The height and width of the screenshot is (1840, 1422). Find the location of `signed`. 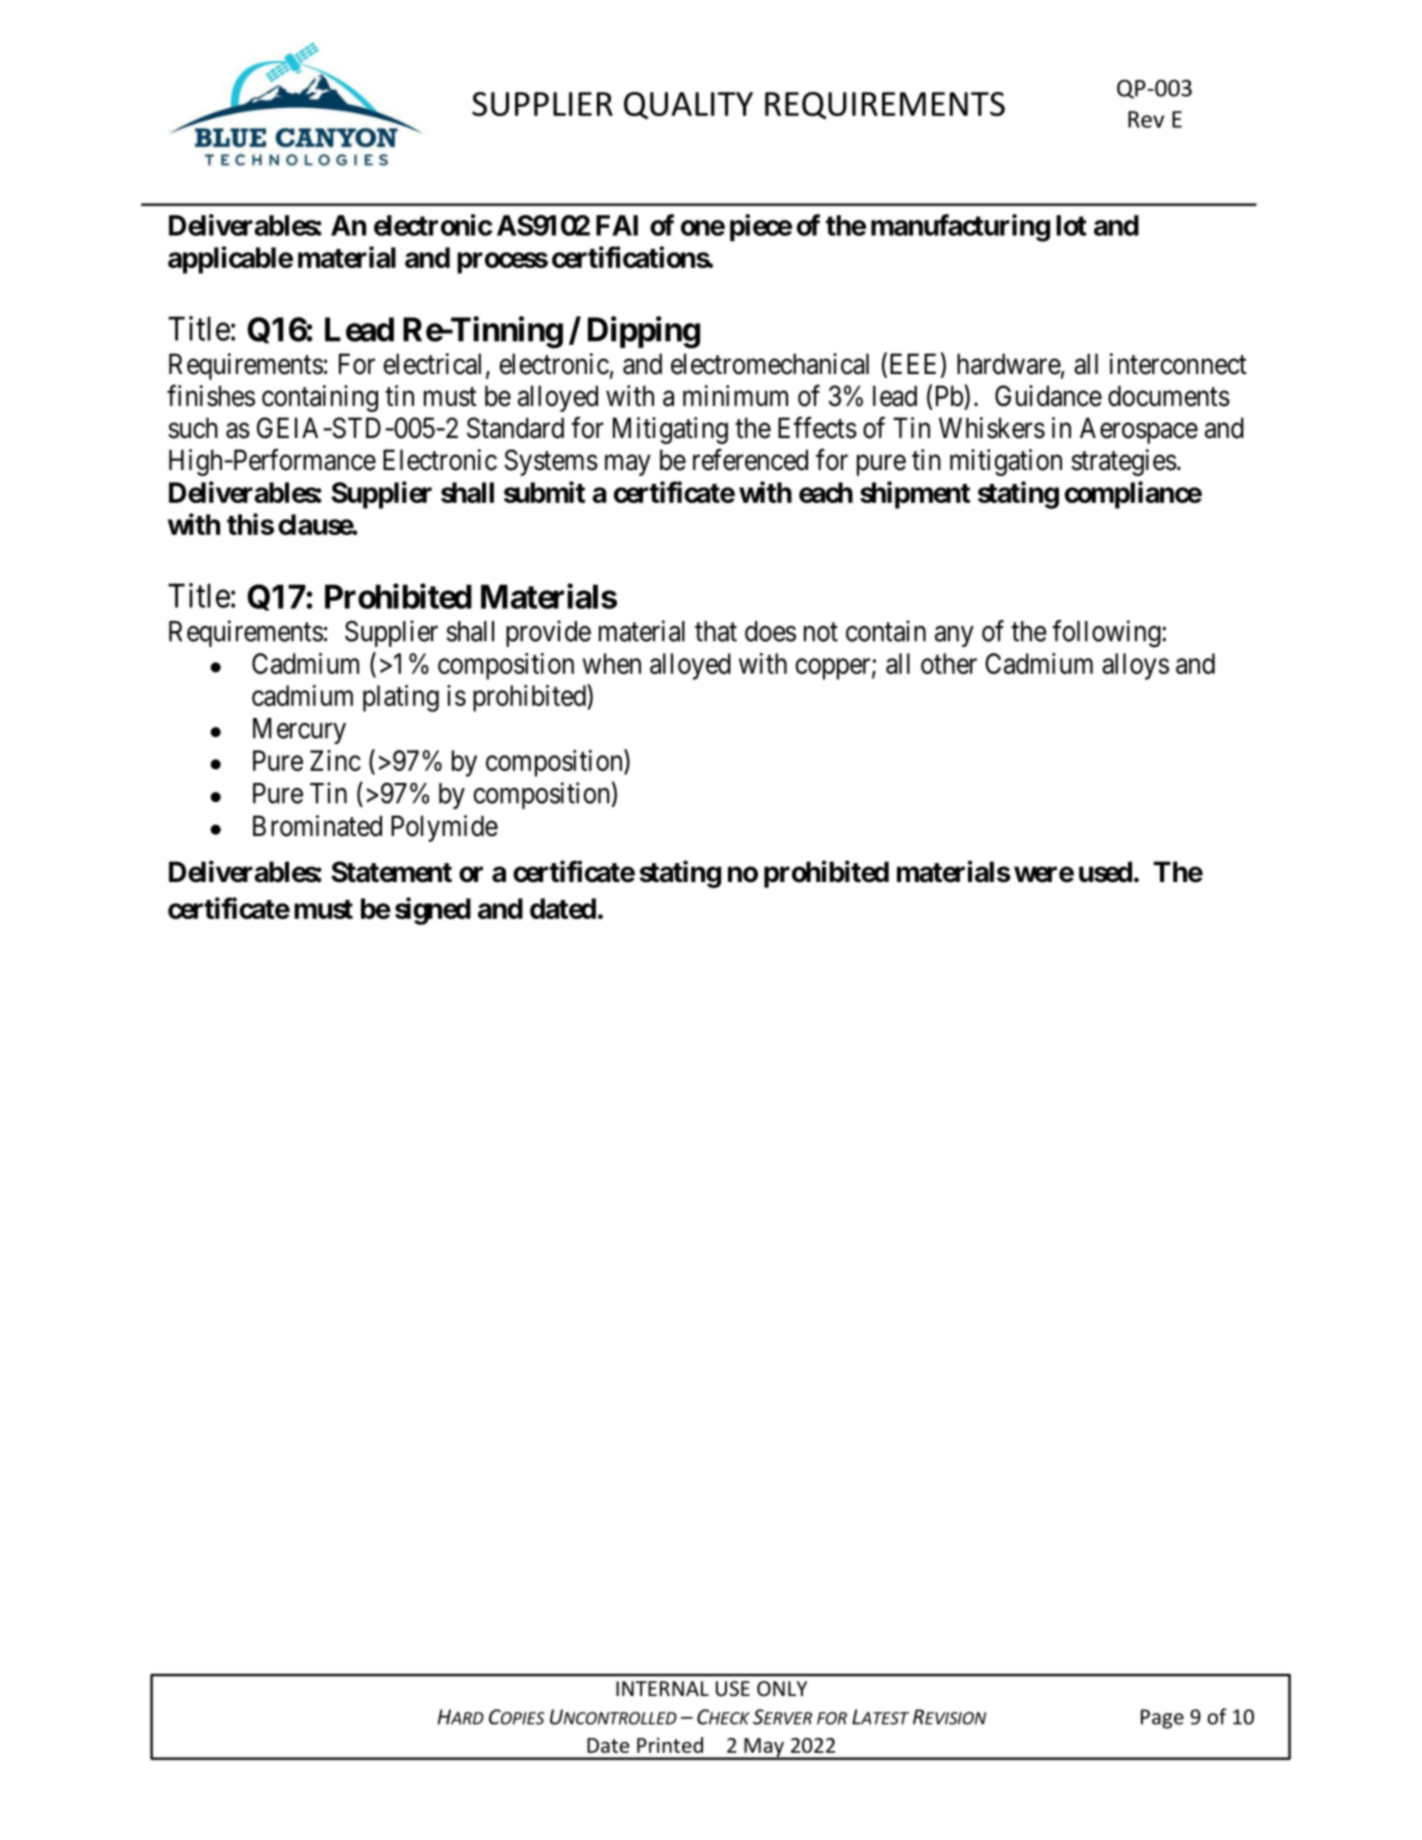

signed is located at coordinates (433, 911).
